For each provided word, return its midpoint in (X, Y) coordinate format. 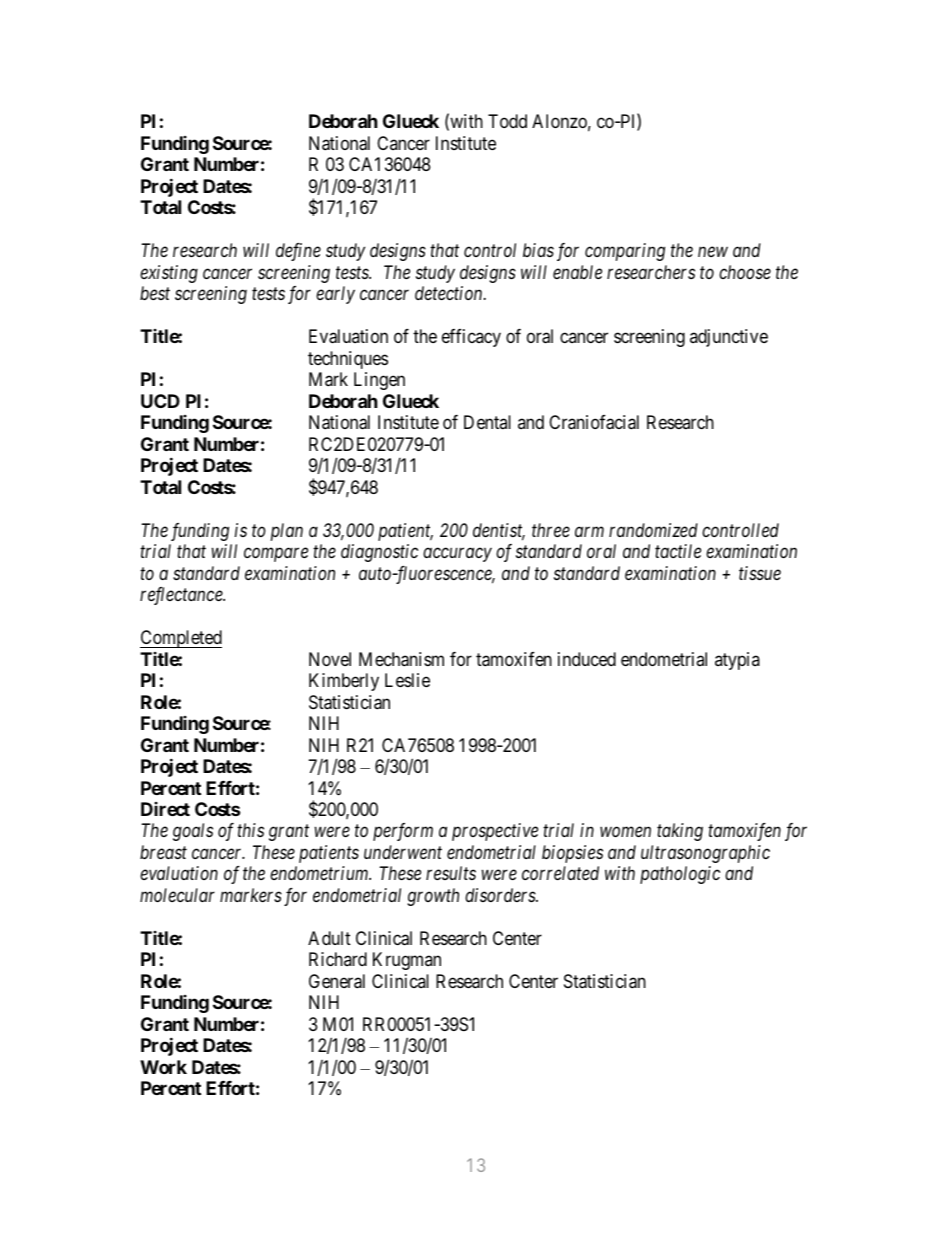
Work (163, 1067)
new (713, 252)
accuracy (457, 555)
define (298, 252)
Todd (507, 121)
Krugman (407, 961)
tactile (678, 551)
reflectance (182, 596)
